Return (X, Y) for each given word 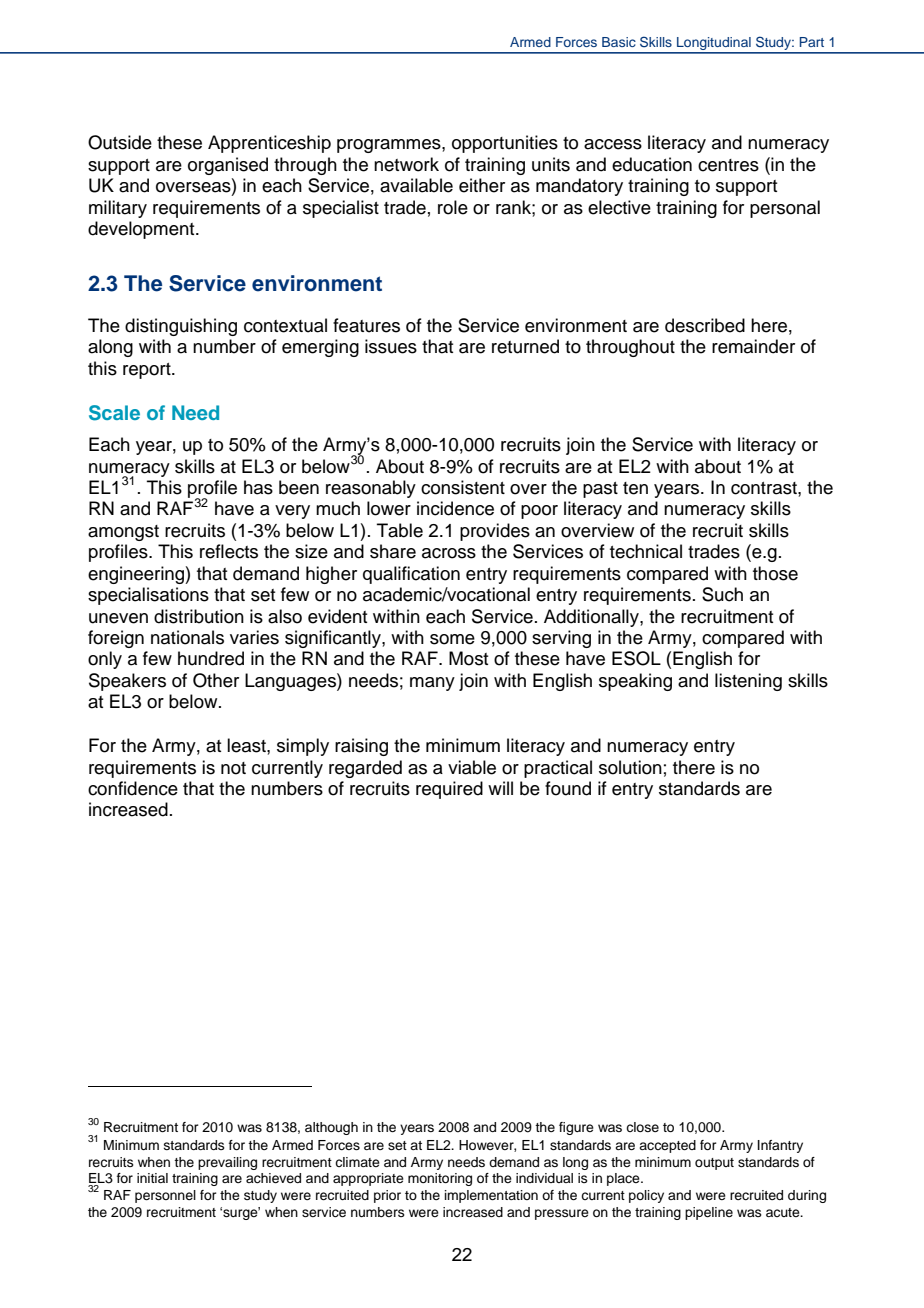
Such (722, 594)
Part (812, 42)
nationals (187, 637)
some (452, 639)
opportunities (505, 144)
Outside (120, 142)
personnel (165, 1196)
